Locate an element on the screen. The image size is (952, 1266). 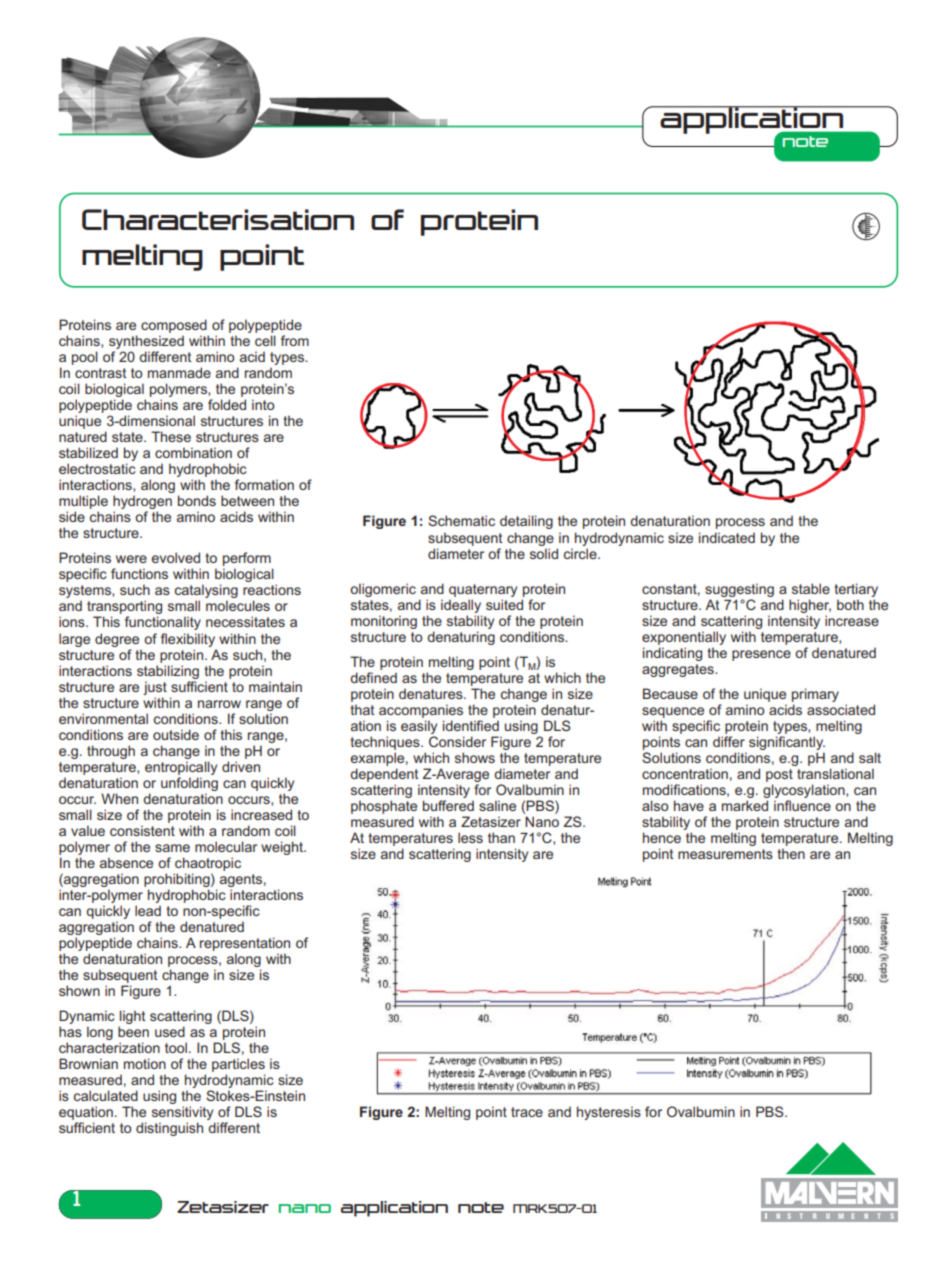
from is located at coordinates (295, 340).
